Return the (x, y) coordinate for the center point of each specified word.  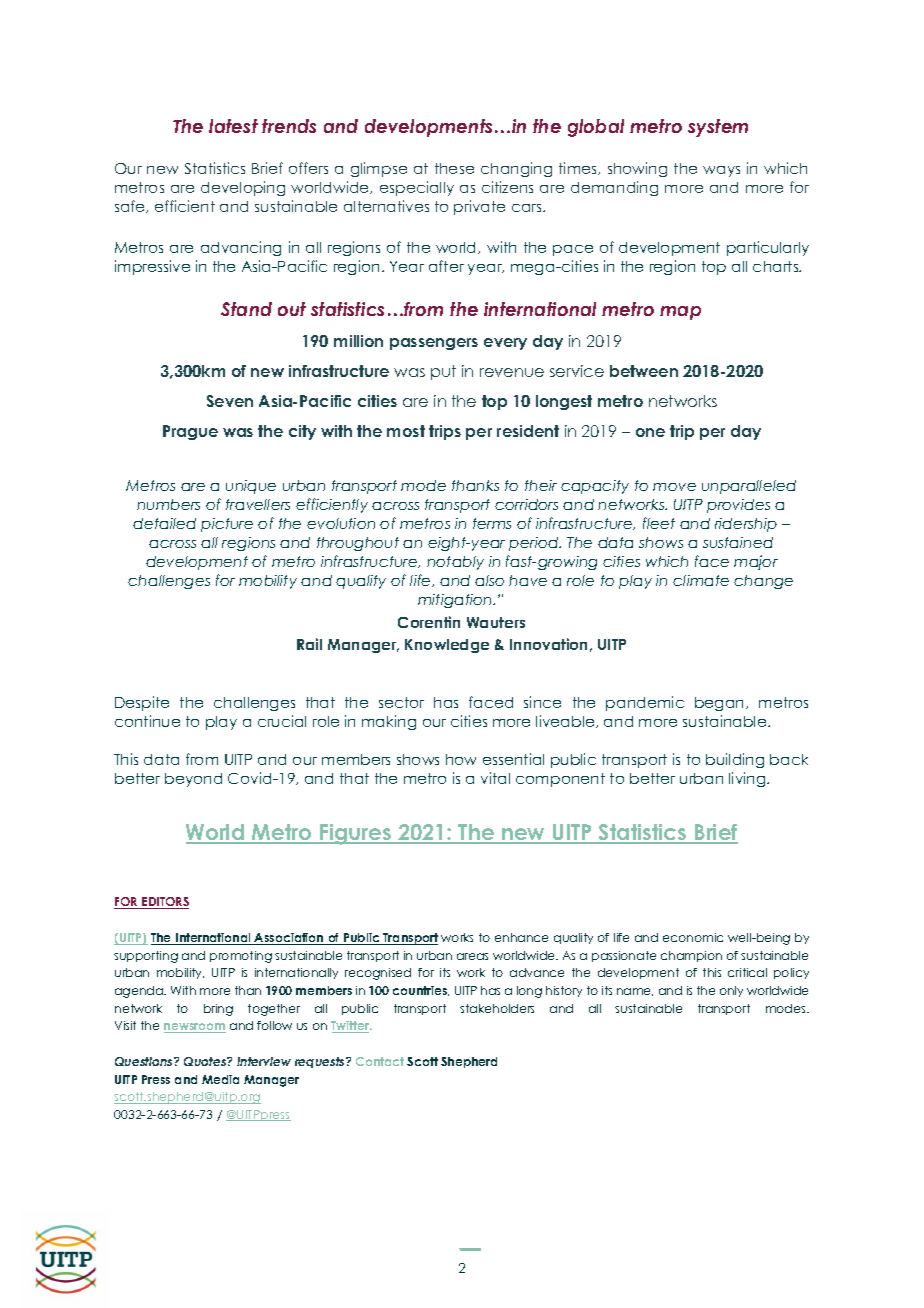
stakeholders (497, 1008)
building (735, 760)
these (454, 168)
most (406, 431)
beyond (193, 780)
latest (233, 126)
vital (495, 778)
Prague (190, 432)
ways (721, 171)
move (674, 487)
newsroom (195, 1028)
